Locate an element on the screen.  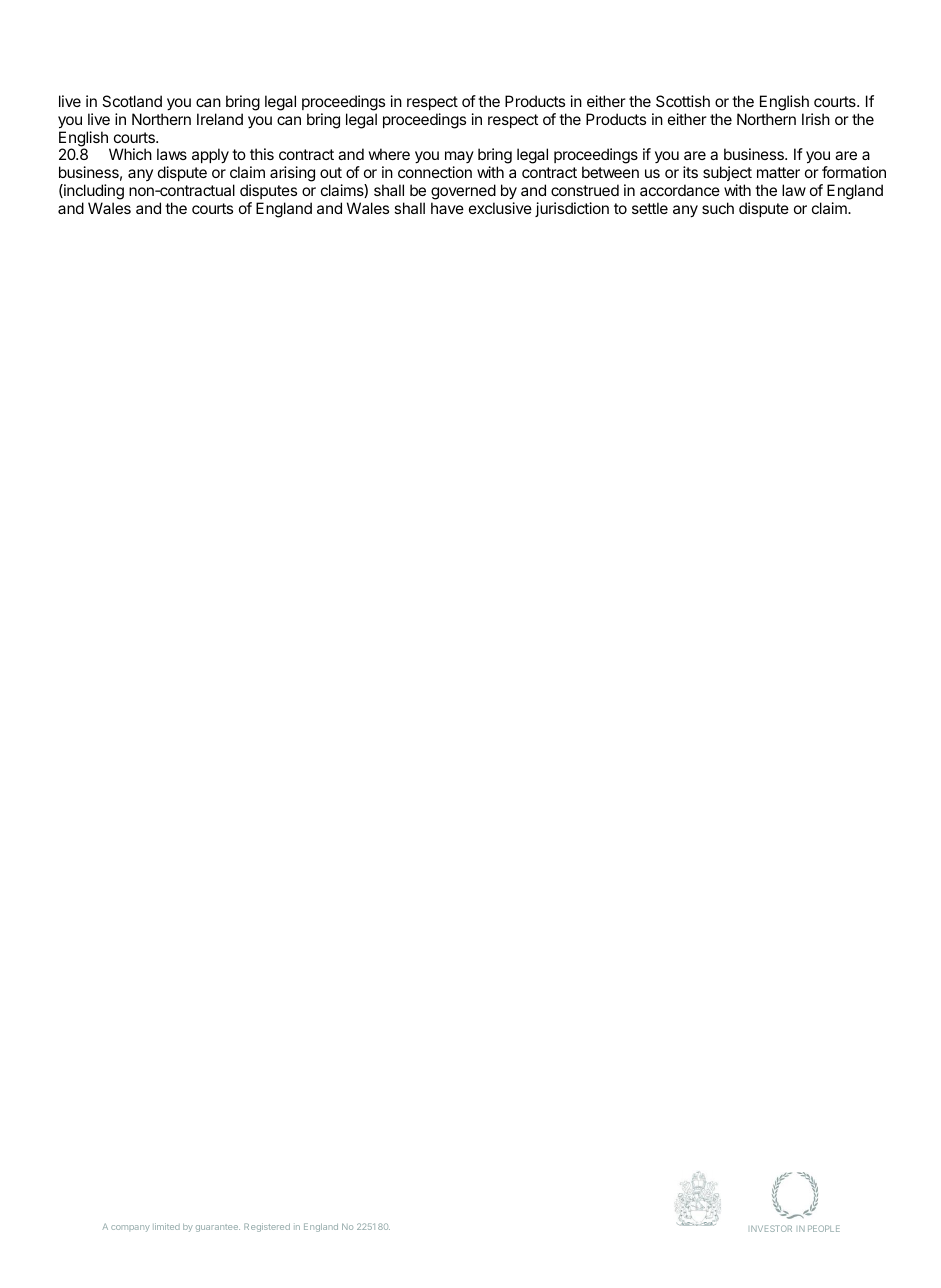
have is located at coordinates (447, 208).
